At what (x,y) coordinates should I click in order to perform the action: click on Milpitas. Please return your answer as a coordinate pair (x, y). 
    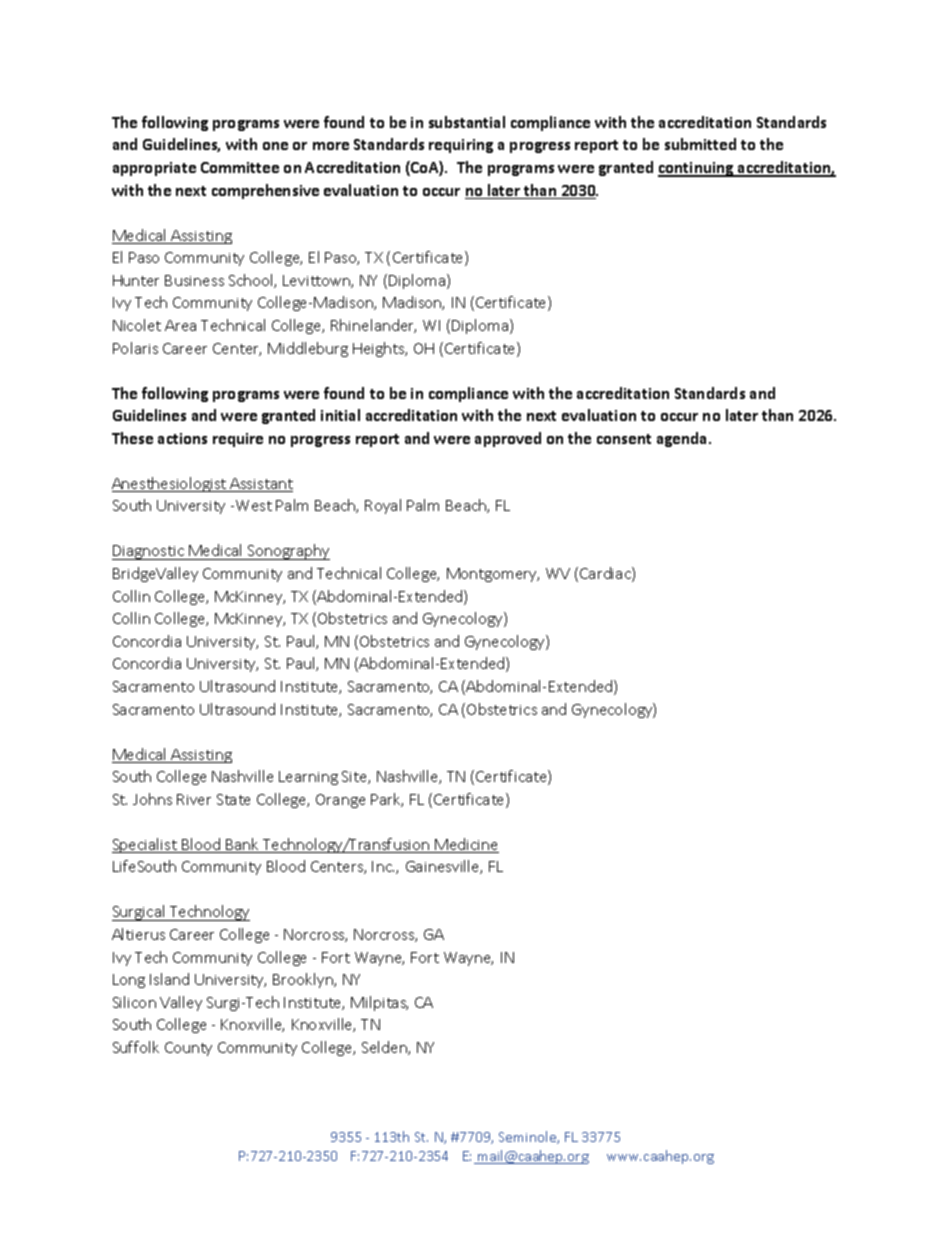
    Looking at the image, I should click on (379, 1003).
